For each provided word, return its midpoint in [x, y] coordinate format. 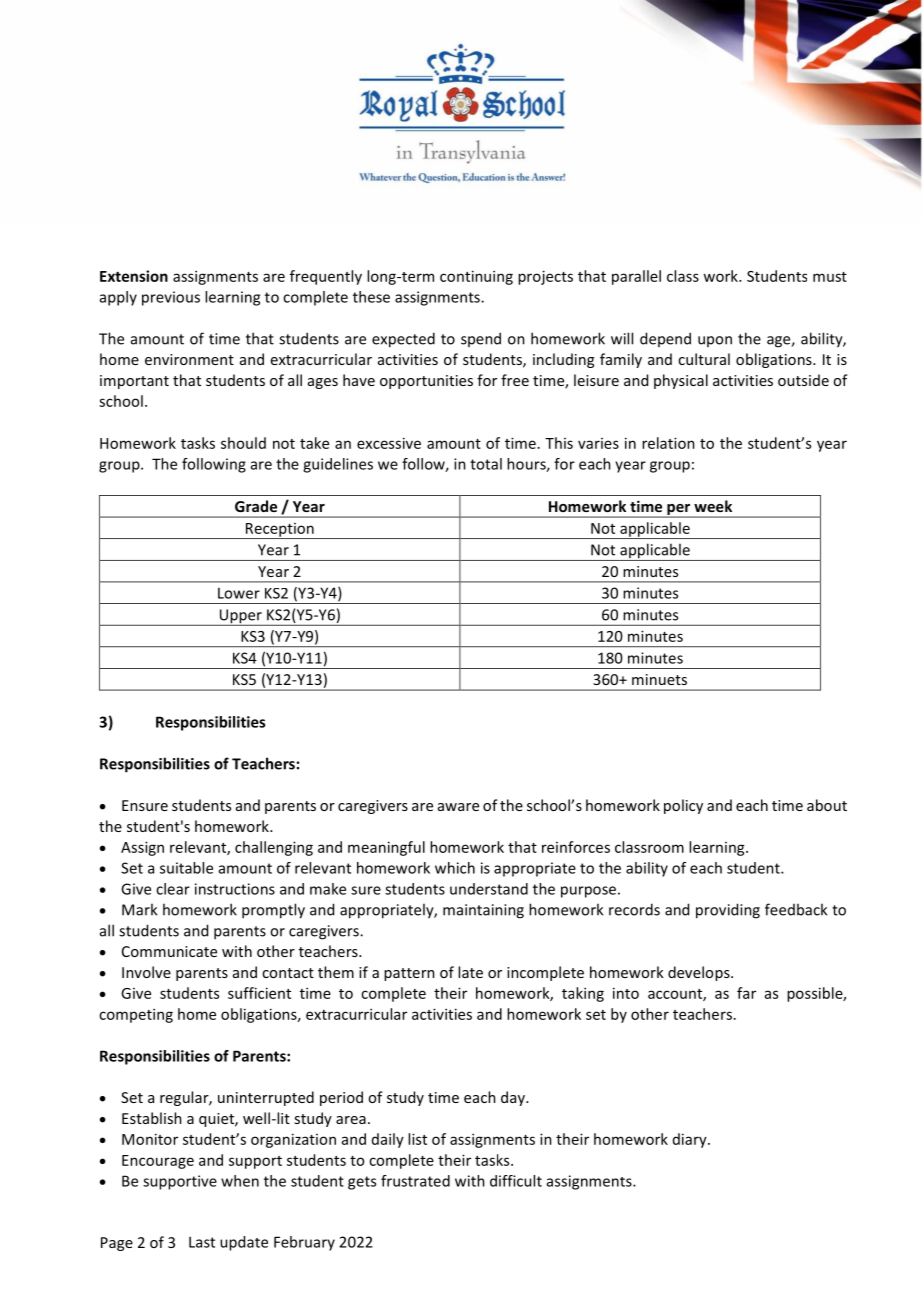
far [746, 993]
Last [202, 1242]
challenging [274, 848]
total [486, 464]
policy [683, 806]
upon [715, 341]
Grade [256, 506]
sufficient [259, 993]
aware [458, 807]
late [470, 972]
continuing [476, 277]
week [713, 506]
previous [171, 298]
